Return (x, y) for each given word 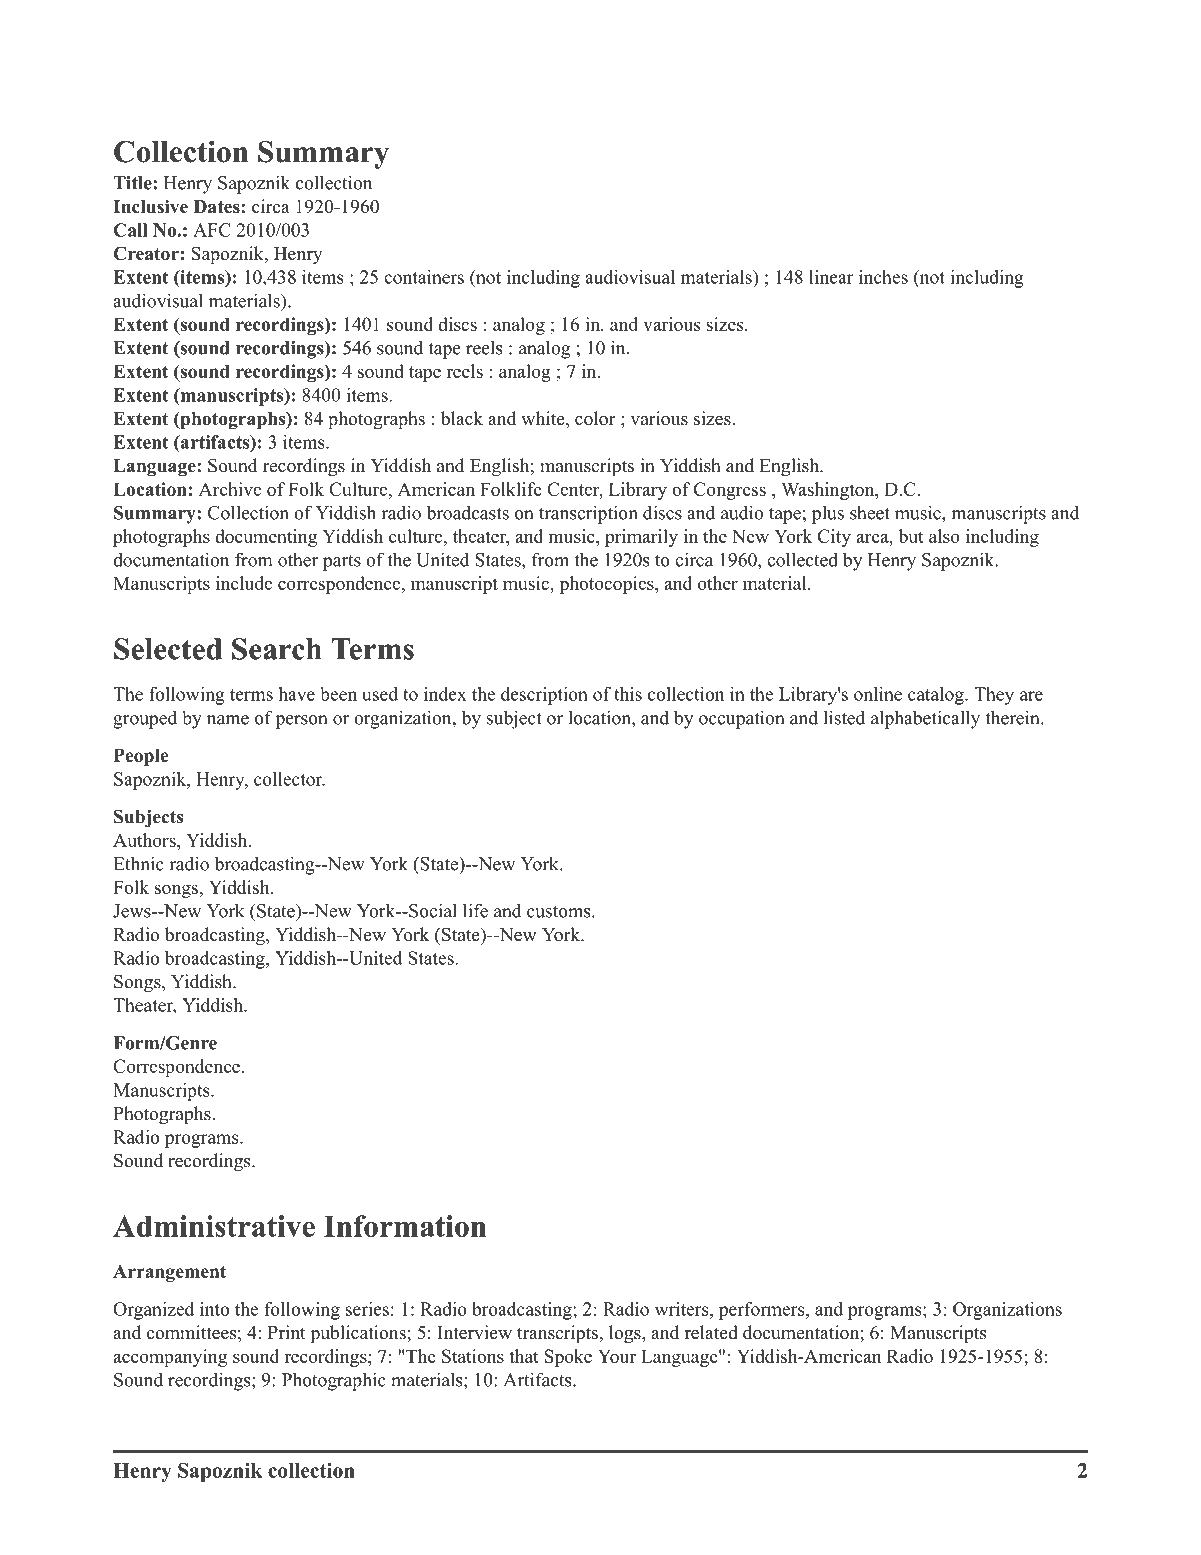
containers (424, 277)
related (711, 1332)
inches (883, 277)
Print (287, 1332)
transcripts (557, 1334)
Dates (218, 207)
